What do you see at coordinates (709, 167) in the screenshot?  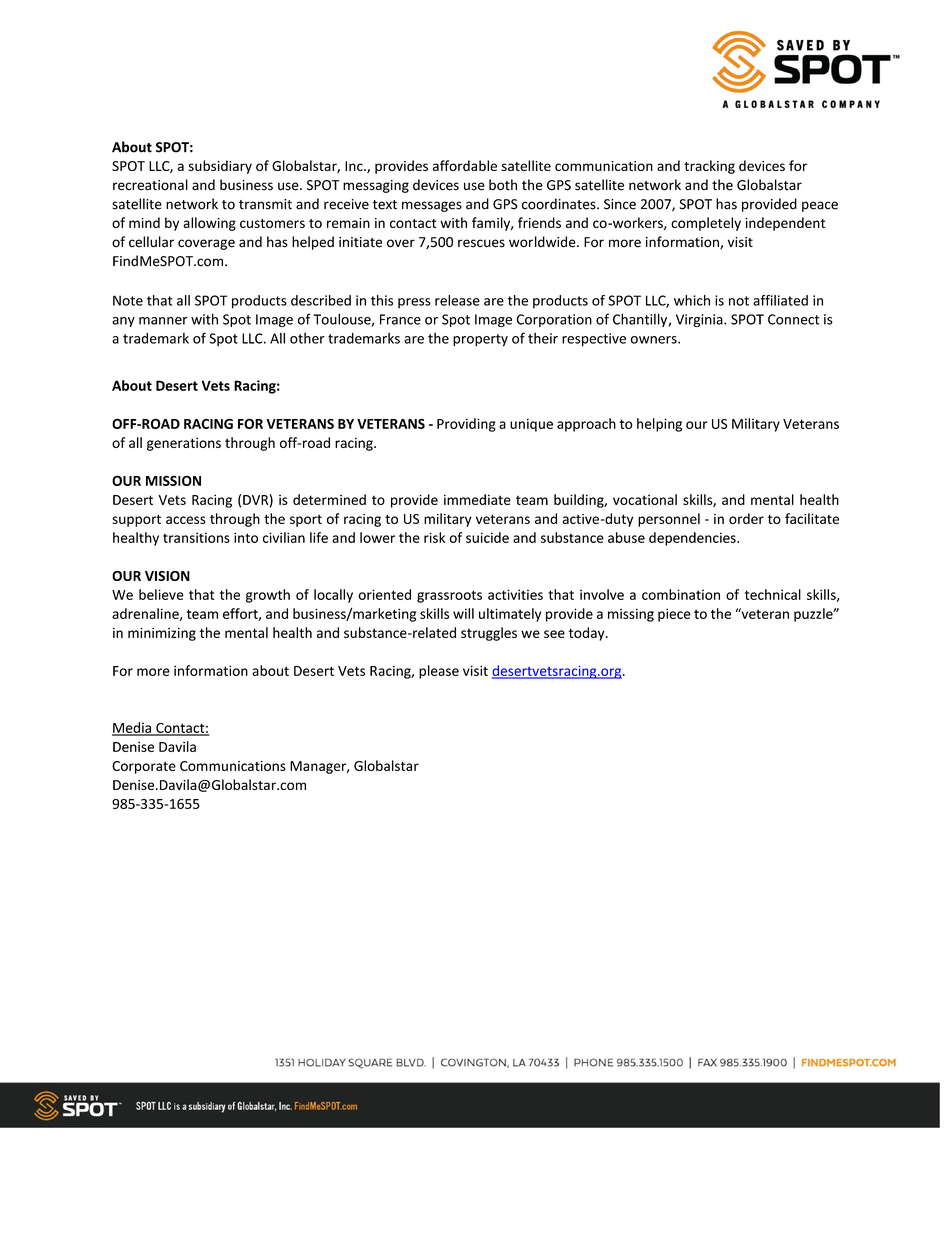 I see `tracking` at bounding box center [709, 167].
